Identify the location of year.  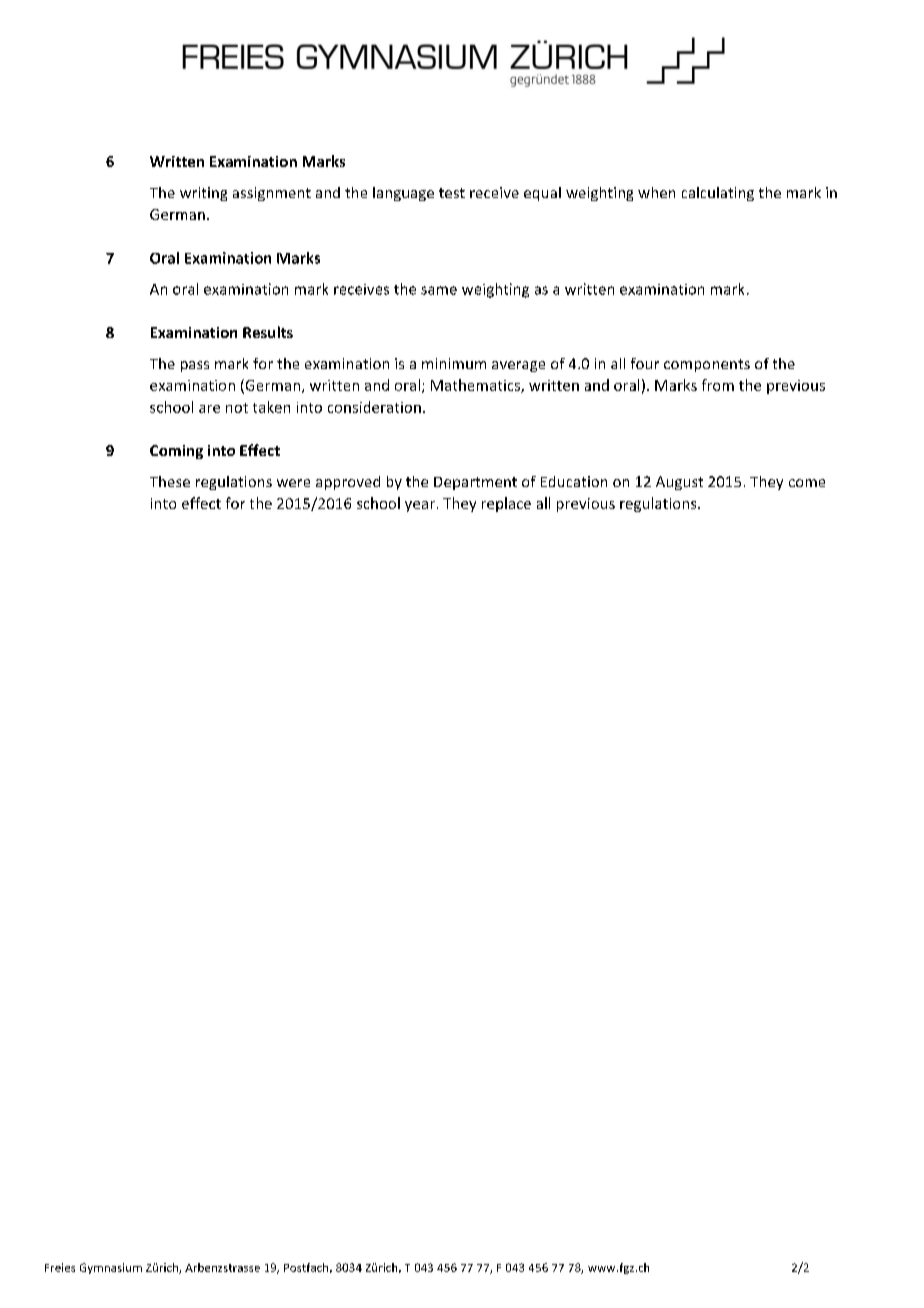
(420, 506).
